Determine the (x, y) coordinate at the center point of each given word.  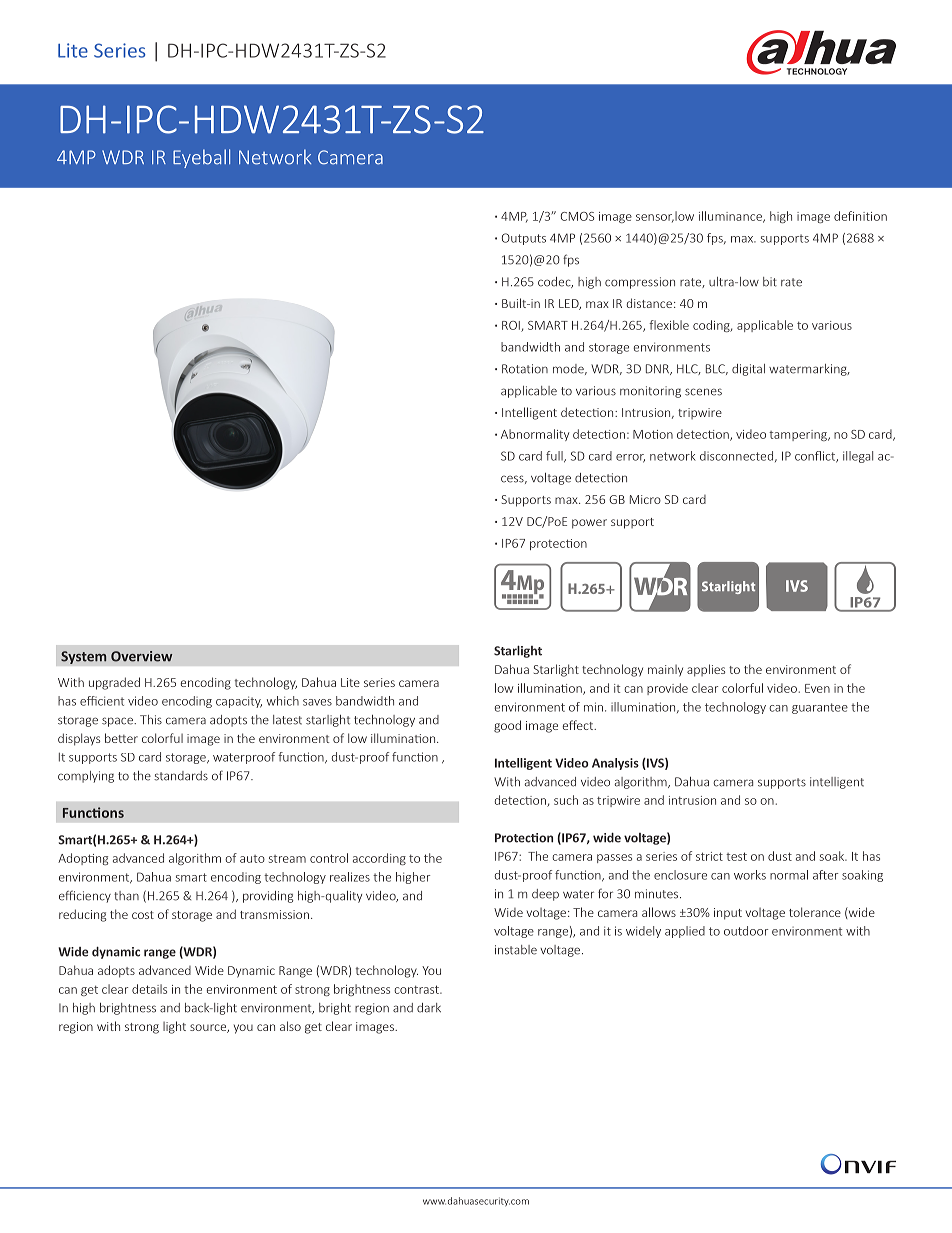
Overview (141, 656)
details (149, 989)
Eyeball (201, 158)
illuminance (731, 217)
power (589, 524)
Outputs (524, 239)
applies (706, 670)
